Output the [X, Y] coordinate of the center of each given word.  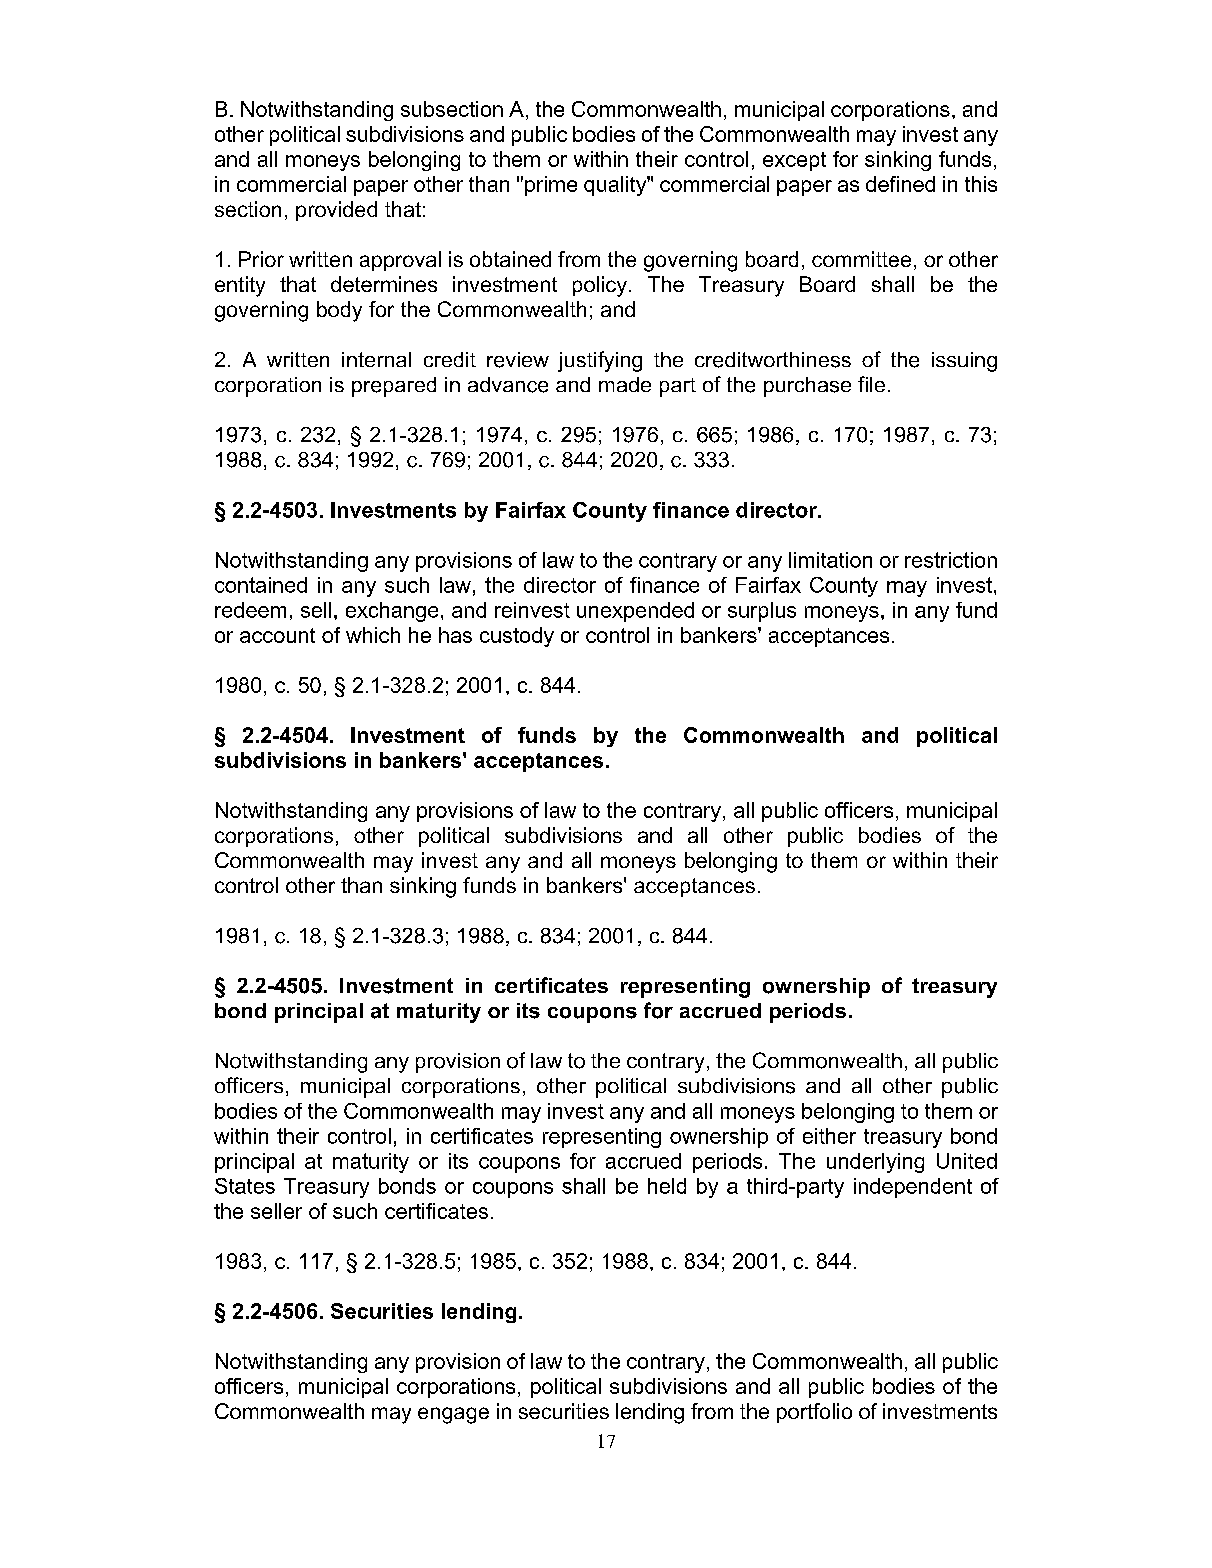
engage [453, 1415]
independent [913, 1188]
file [871, 384]
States [245, 1186]
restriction [951, 560]
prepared [394, 387]
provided [336, 211]
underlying [875, 1163]
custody [517, 637]
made [625, 384]
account [277, 635]
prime [551, 186]
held [667, 1186]
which [373, 635]
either [829, 1136]
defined [900, 184]
